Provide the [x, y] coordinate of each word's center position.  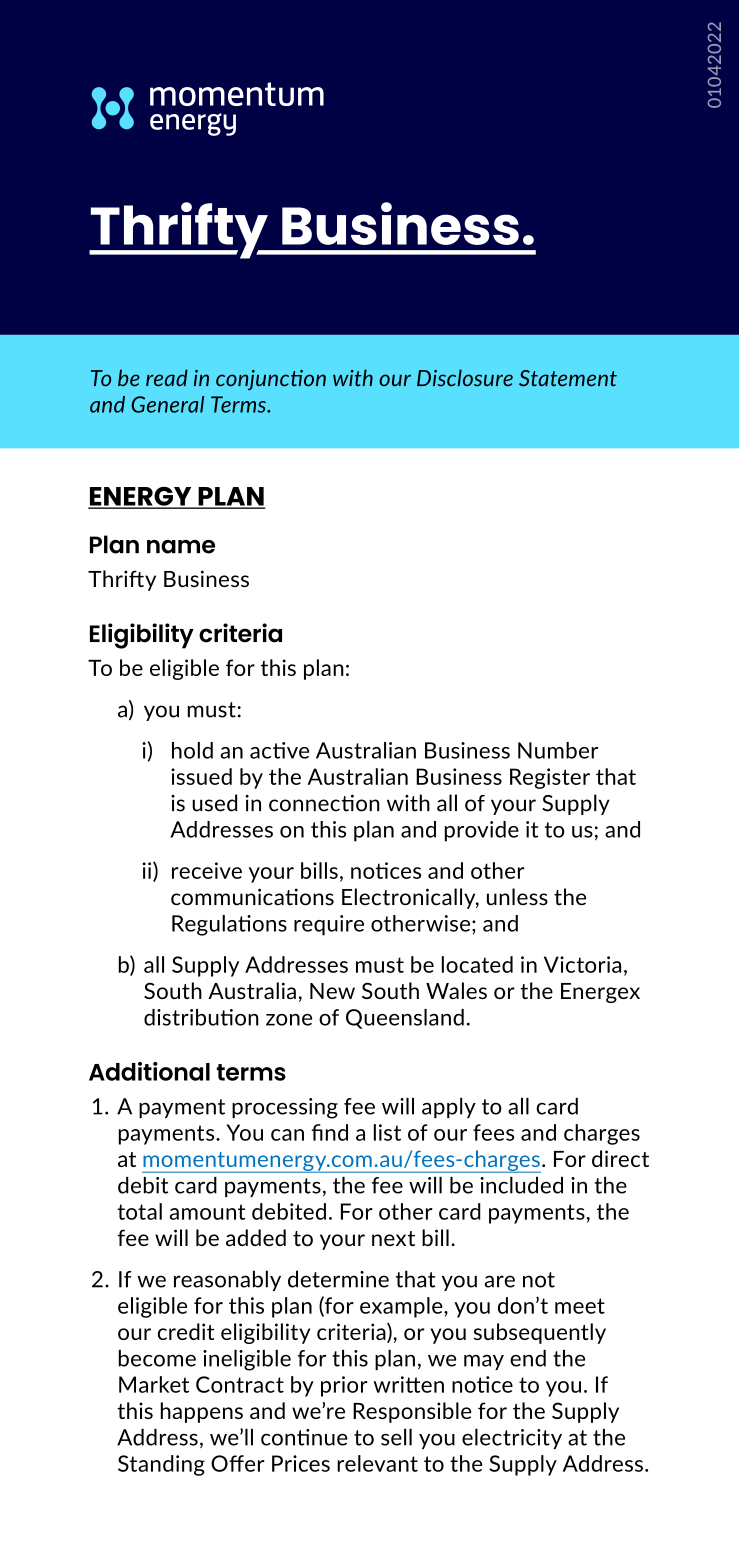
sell [396, 1437]
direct [620, 1158]
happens [202, 1412]
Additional [149, 1071]
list [387, 1132]
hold [192, 750]
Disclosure [465, 378]
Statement [568, 378]
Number [558, 750]
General [167, 404]
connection [324, 803]
